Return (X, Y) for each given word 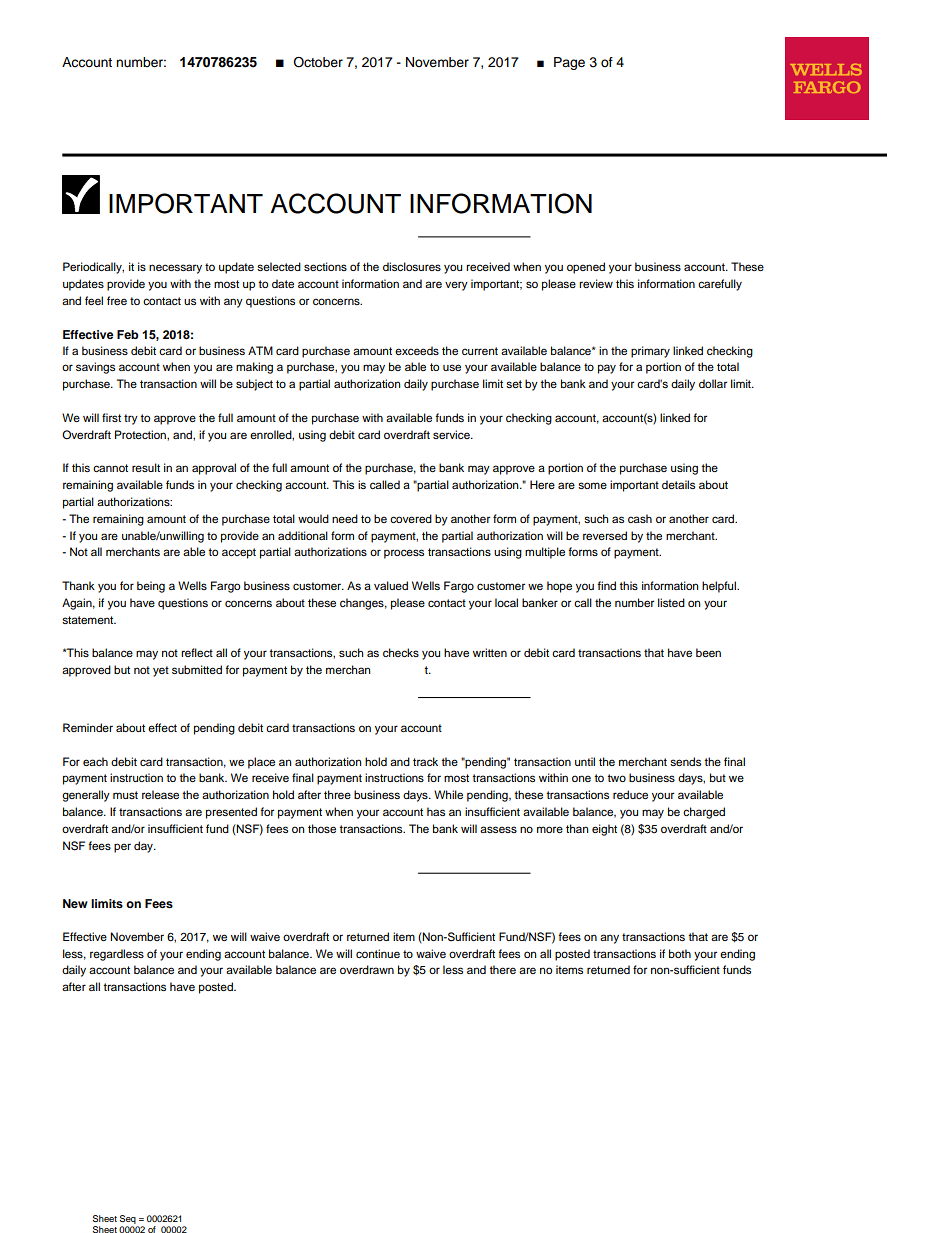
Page (569, 63)
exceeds (417, 350)
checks (401, 652)
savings (95, 368)
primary (650, 352)
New (75, 903)
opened (586, 268)
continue (378, 953)
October (318, 62)
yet (161, 671)
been (708, 652)
